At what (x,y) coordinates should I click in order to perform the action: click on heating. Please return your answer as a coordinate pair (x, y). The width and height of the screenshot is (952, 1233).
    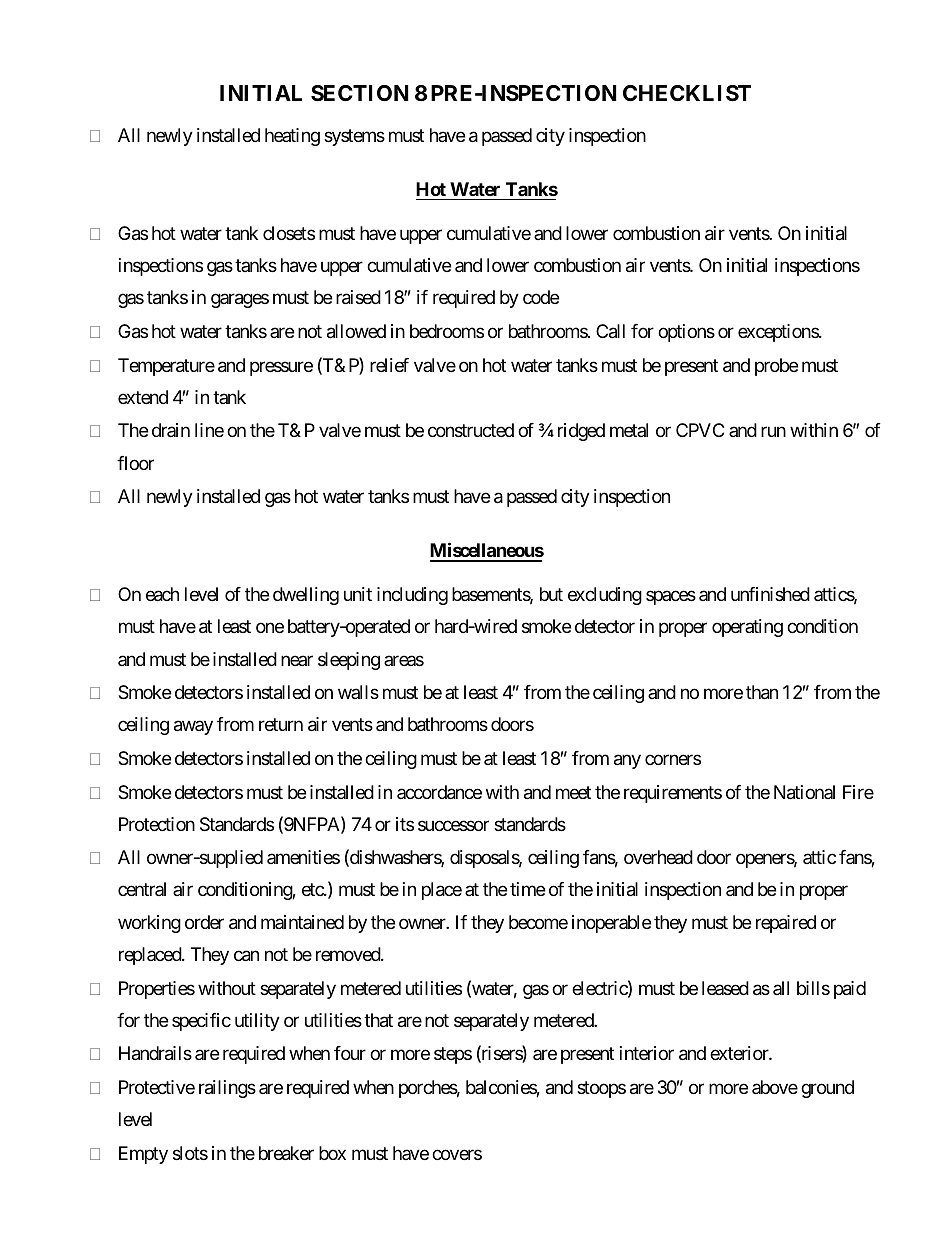
    Looking at the image, I should click on (292, 137).
